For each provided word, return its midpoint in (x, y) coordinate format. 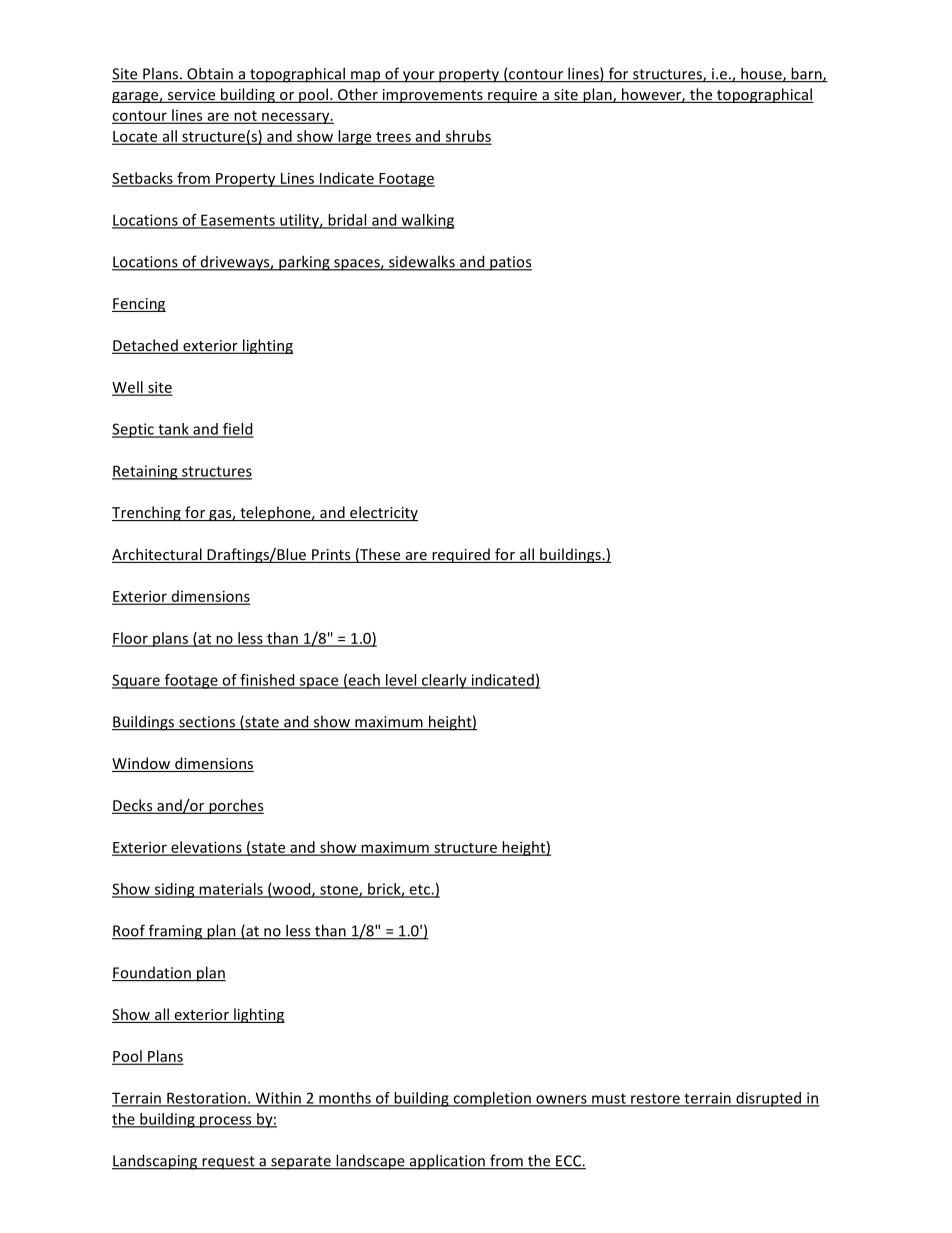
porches (235, 806)
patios (510, 263)
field (237, 430)
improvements (432, 96)
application (447, 1162)
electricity (383, 513)
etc (419, 890)
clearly (444, 681)
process (226, 1122)
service (191, 96)
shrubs (467, 137)
